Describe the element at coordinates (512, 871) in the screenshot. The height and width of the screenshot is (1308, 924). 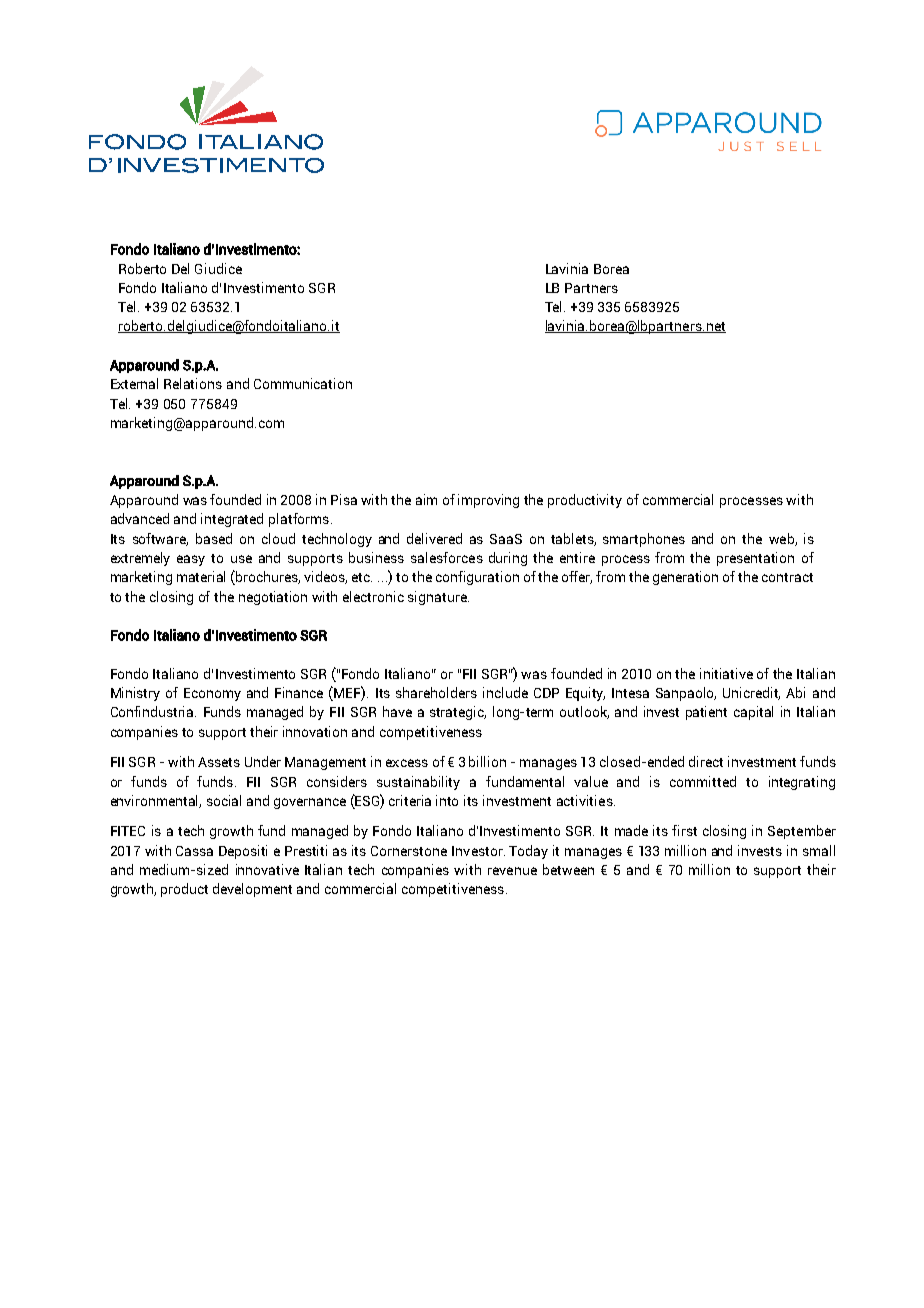
I see `revenue` at that location.
